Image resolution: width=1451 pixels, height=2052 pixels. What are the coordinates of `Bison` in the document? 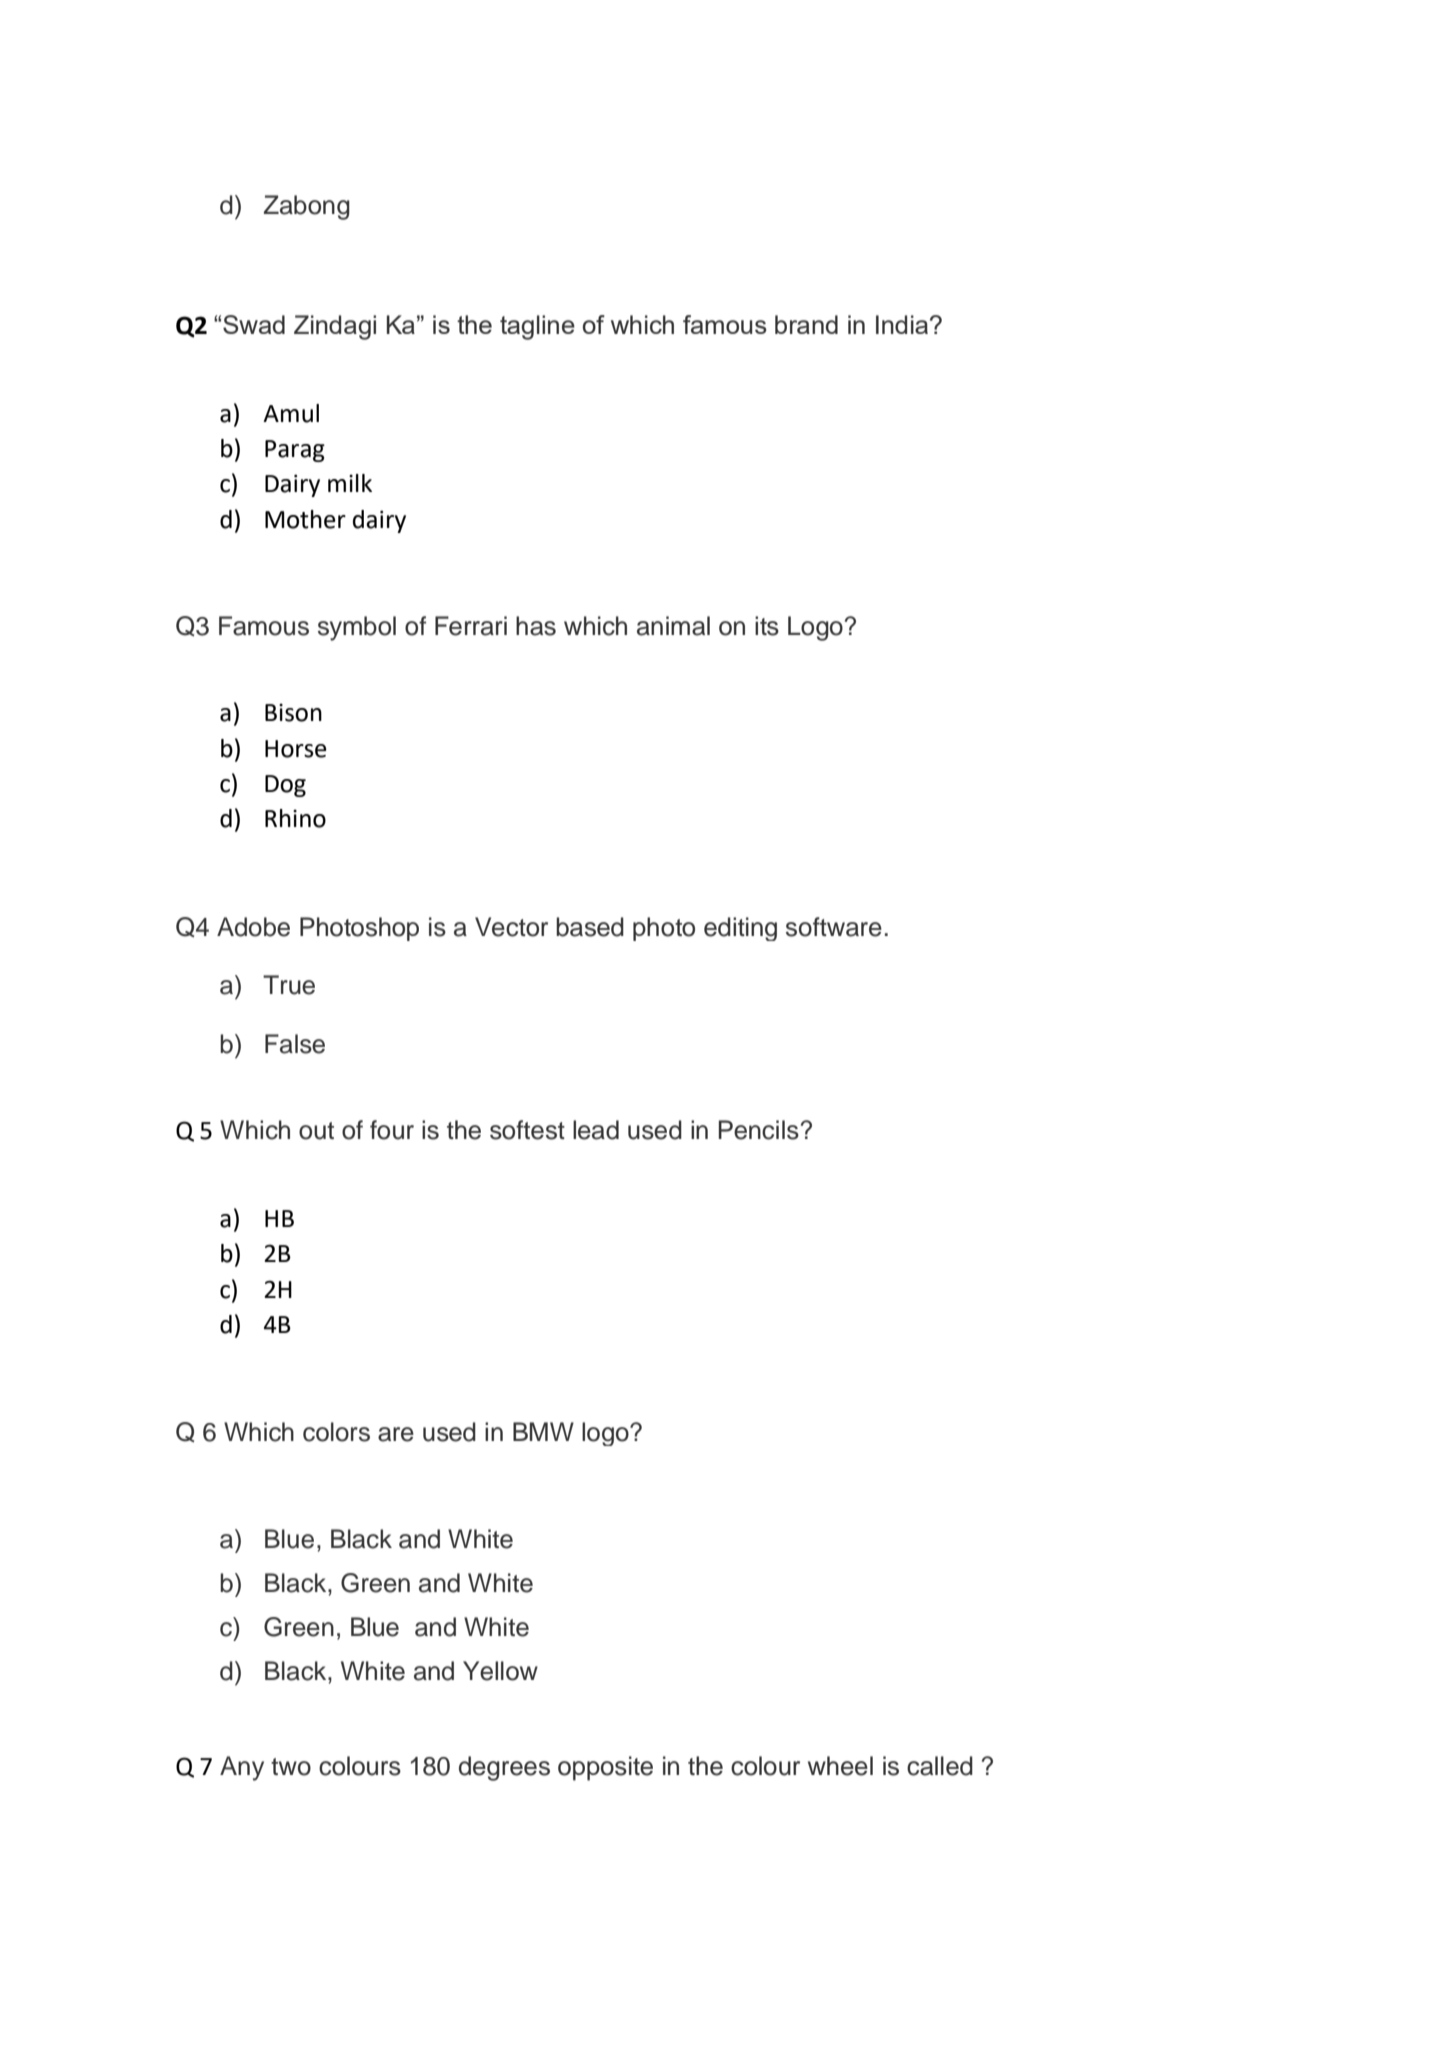 It's located at (293, 712).
